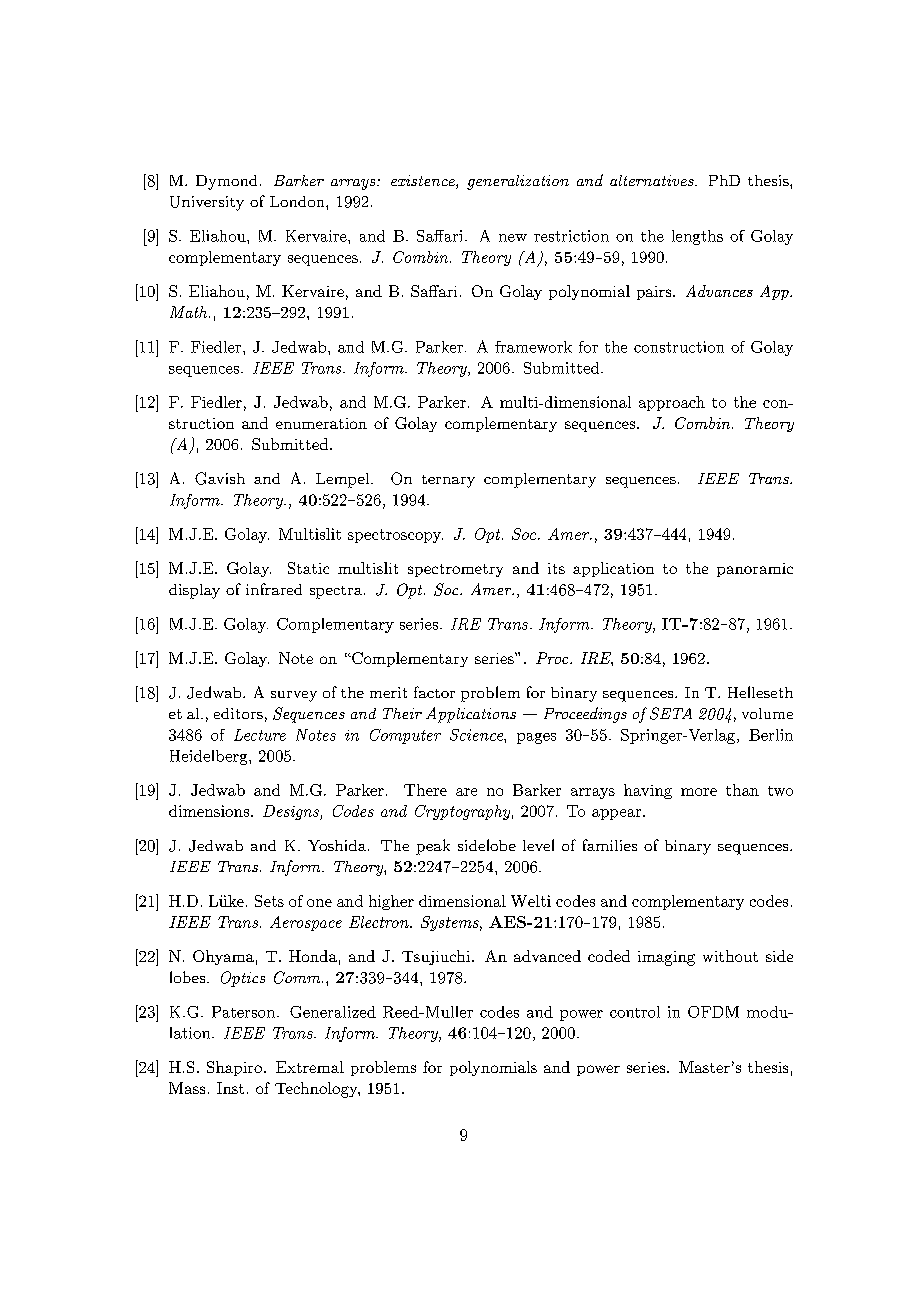 This document has height=1308, width=924. Describe the element at coordinates (234, 1068) in the document. I see `Shapiro` at that location.
